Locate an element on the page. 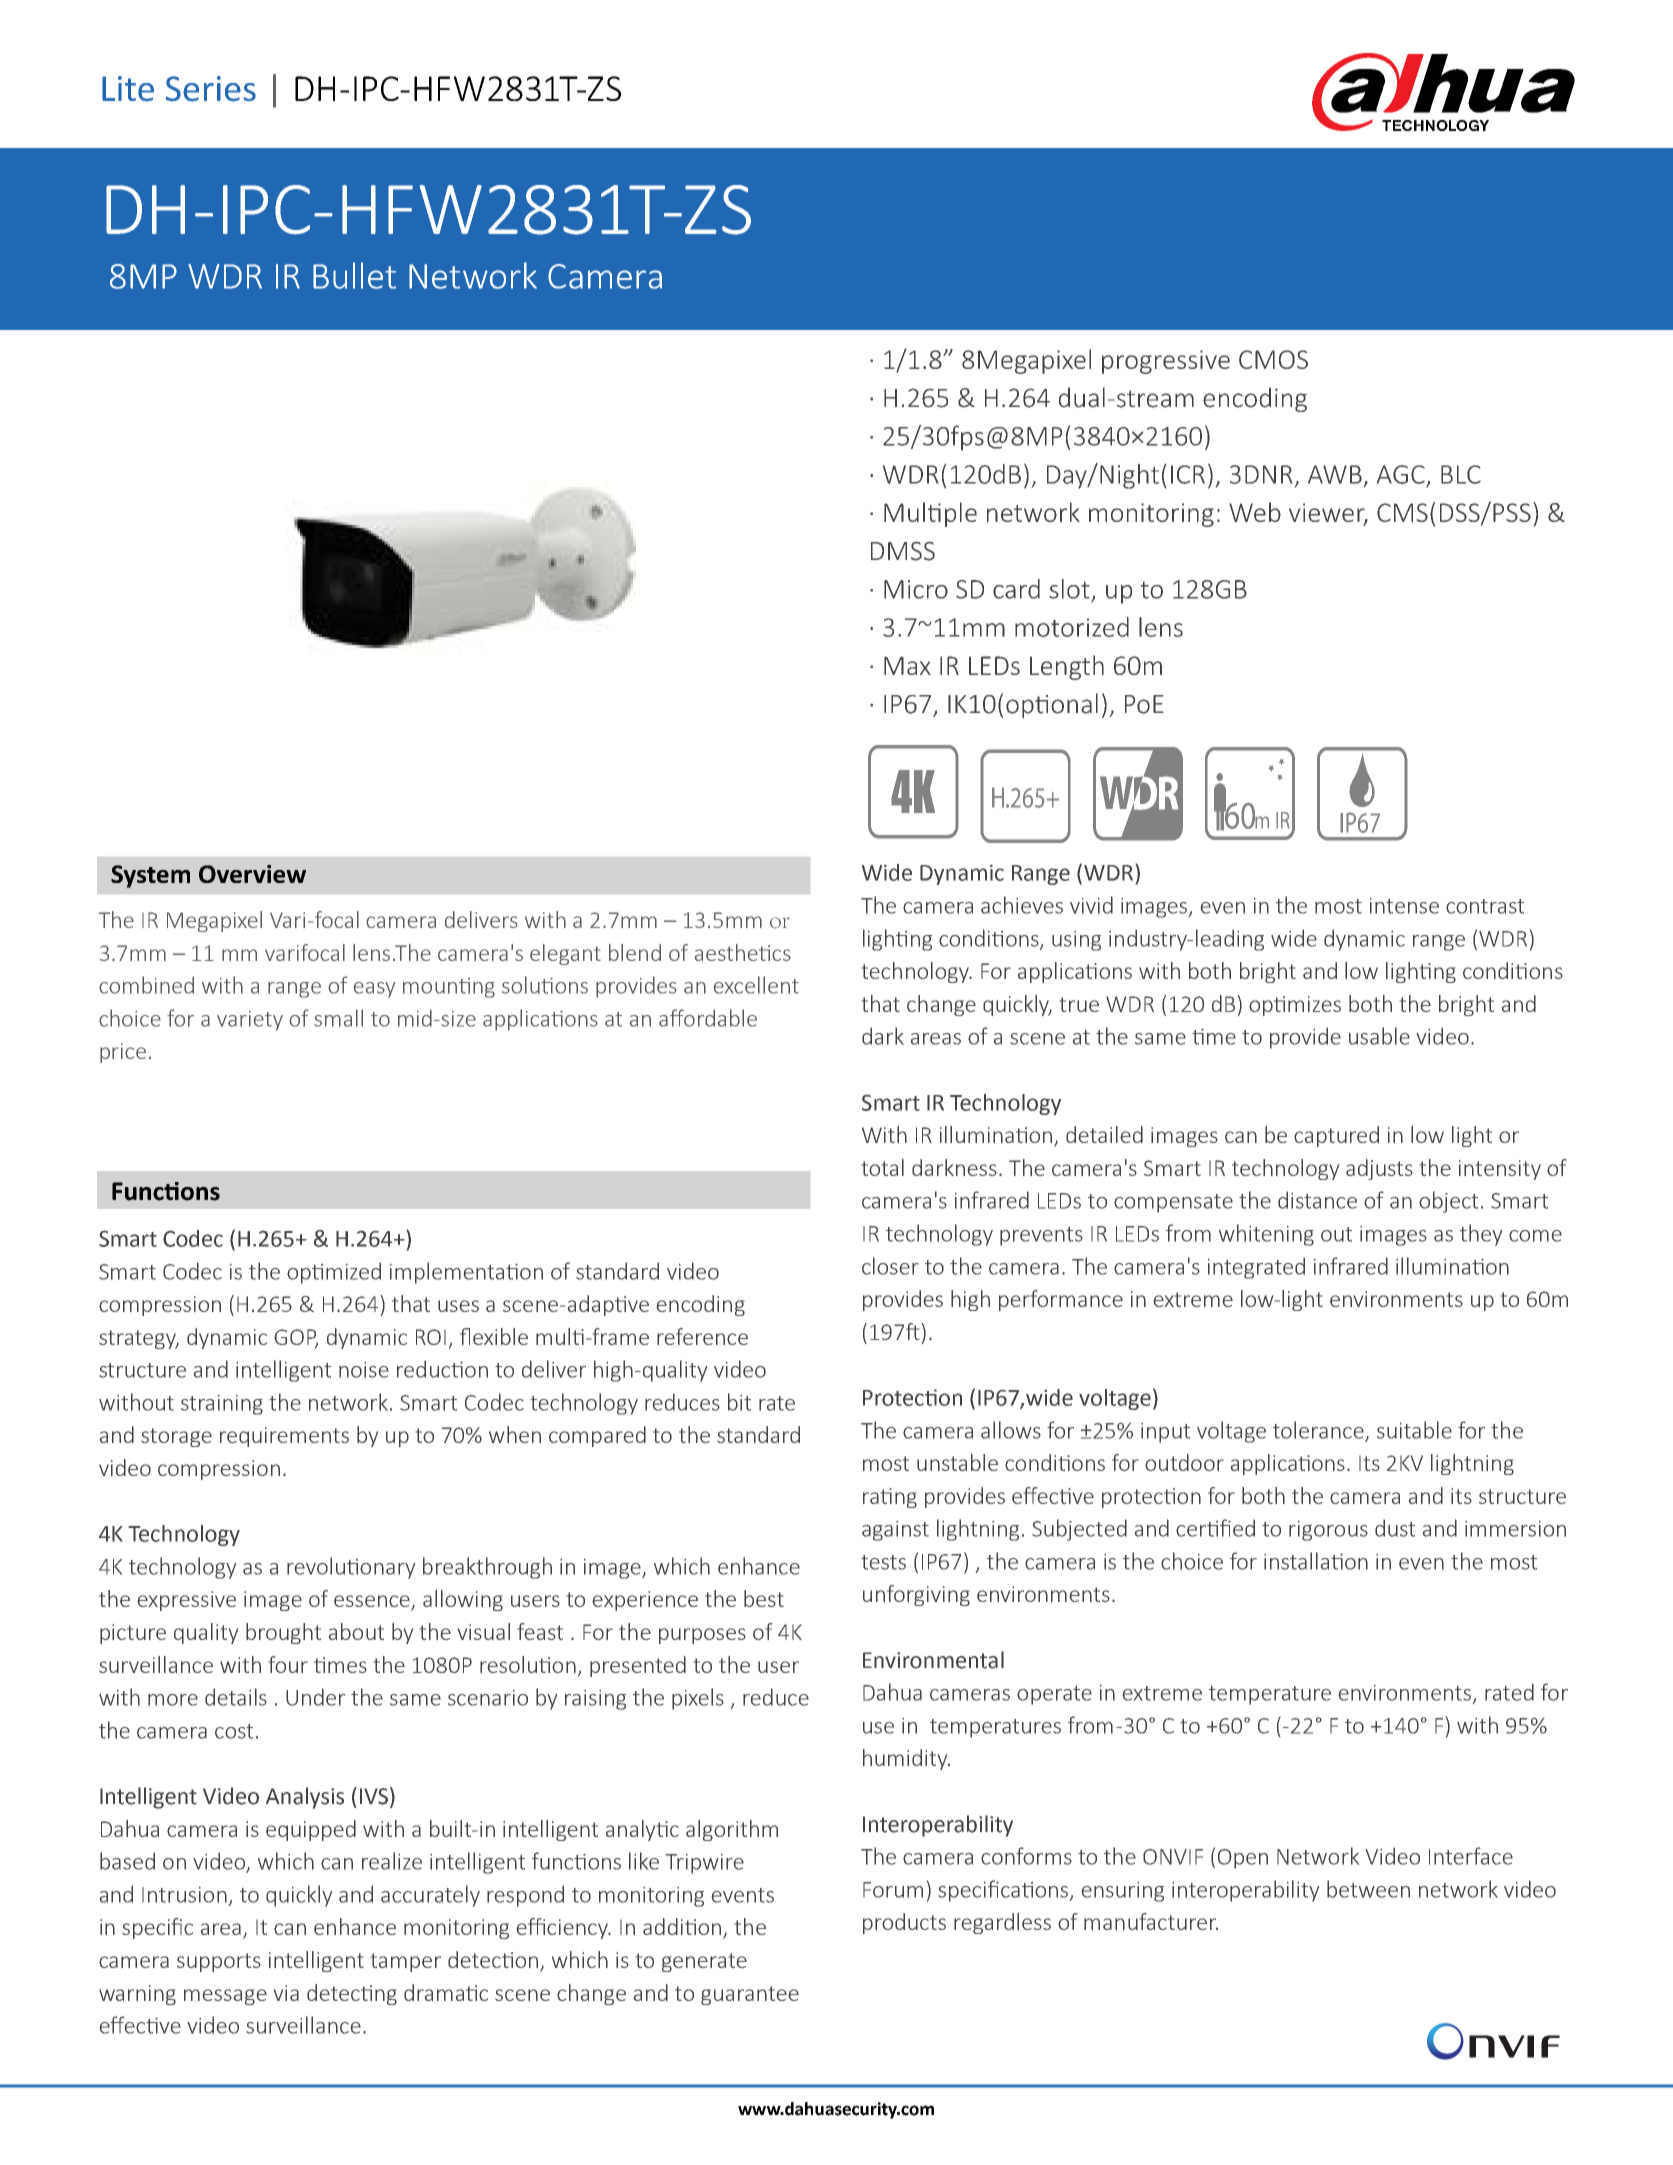 Image resolution: width=1673 pixels, height=2165 pixels. CMOS is located at coordinates (1273, 359).
